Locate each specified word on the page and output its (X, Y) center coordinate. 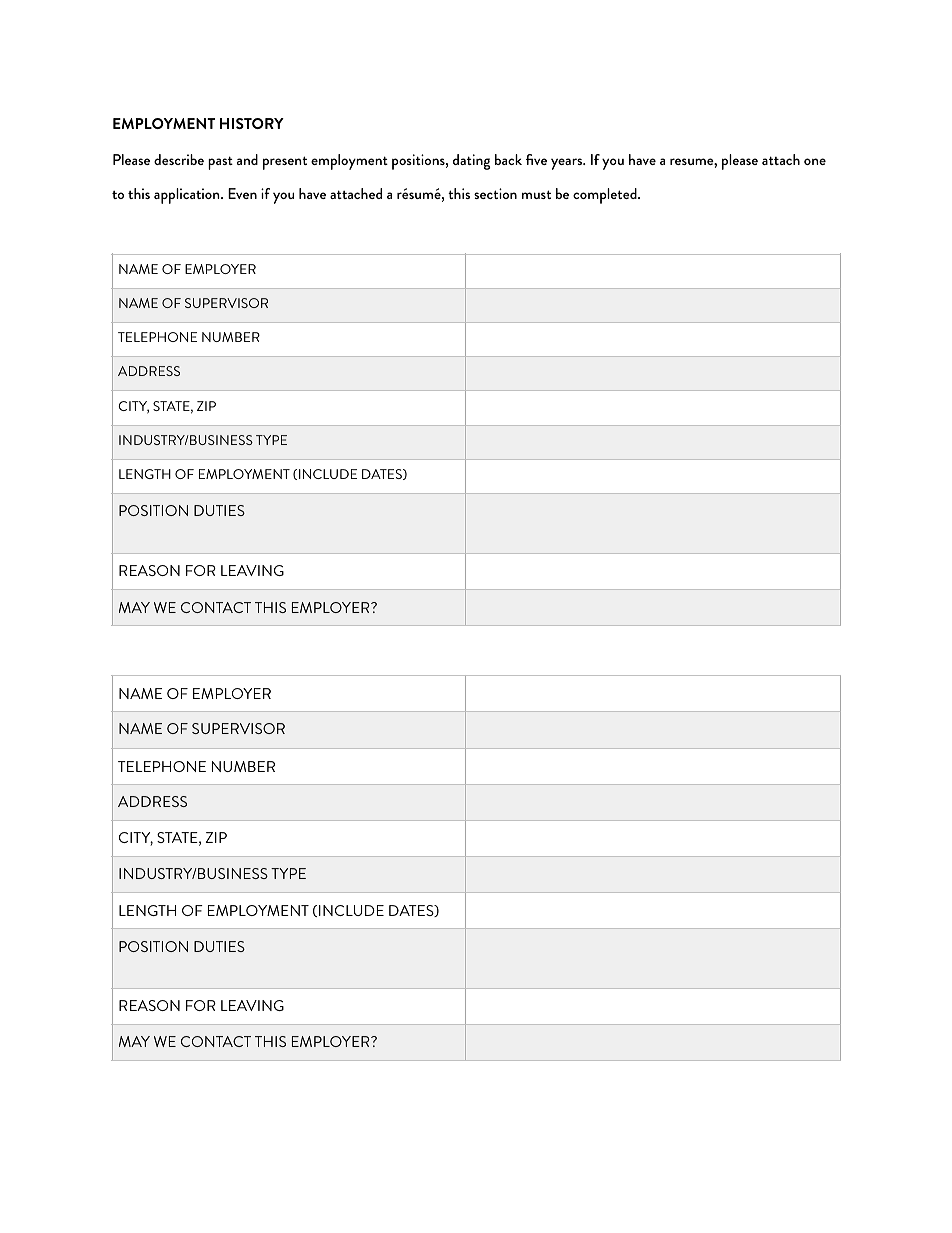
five (536, 159)
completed (606, 196)
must (536, 194)
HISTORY (252, 123)
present (285, 163)
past (220, 163)
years (568, 164)
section (495, 193)
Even (242, 193)
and (247, 159)
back (508, 159)
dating (471, 162)
